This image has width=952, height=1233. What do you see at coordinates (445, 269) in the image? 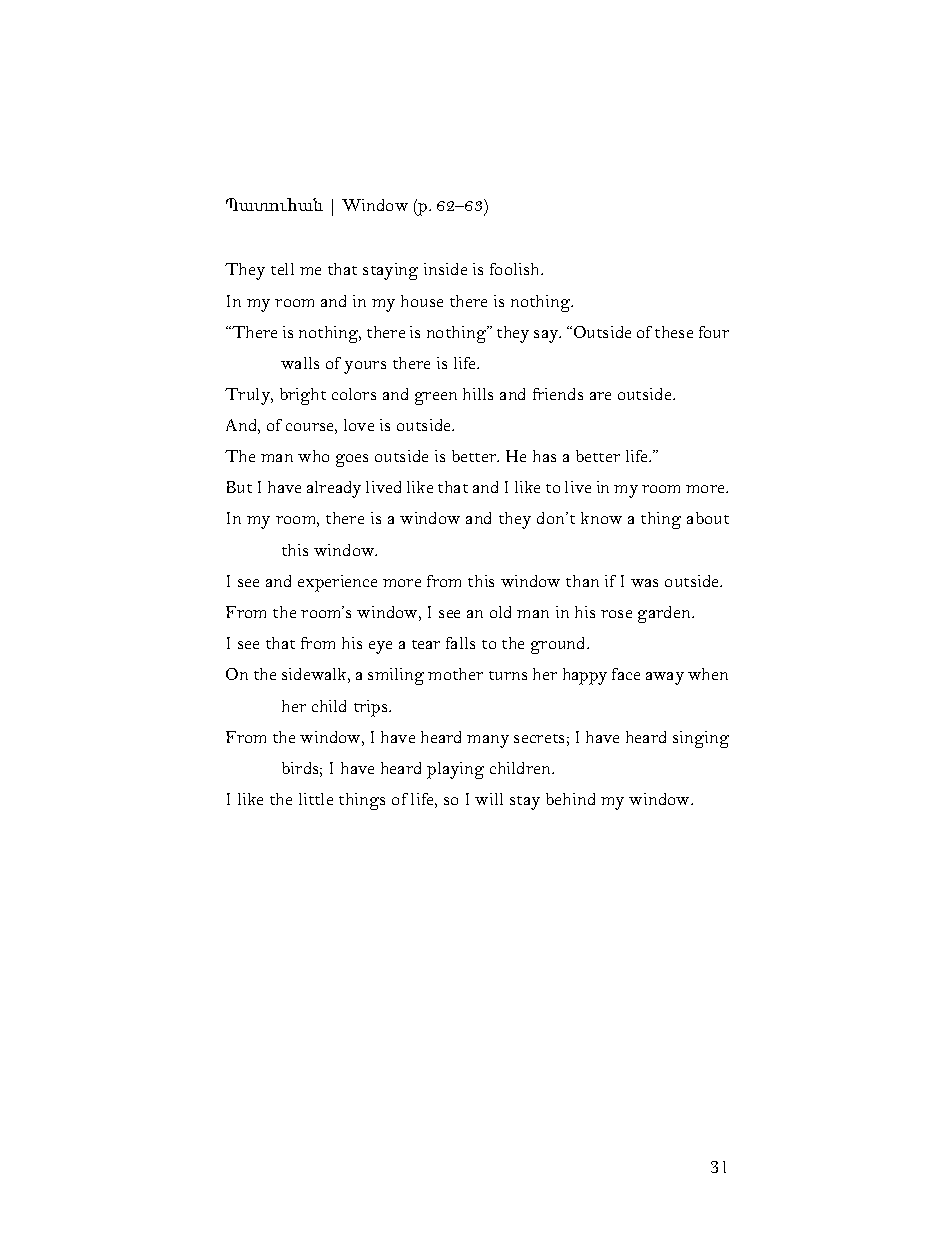
I see `inside` at bounding box center [445, 269].
